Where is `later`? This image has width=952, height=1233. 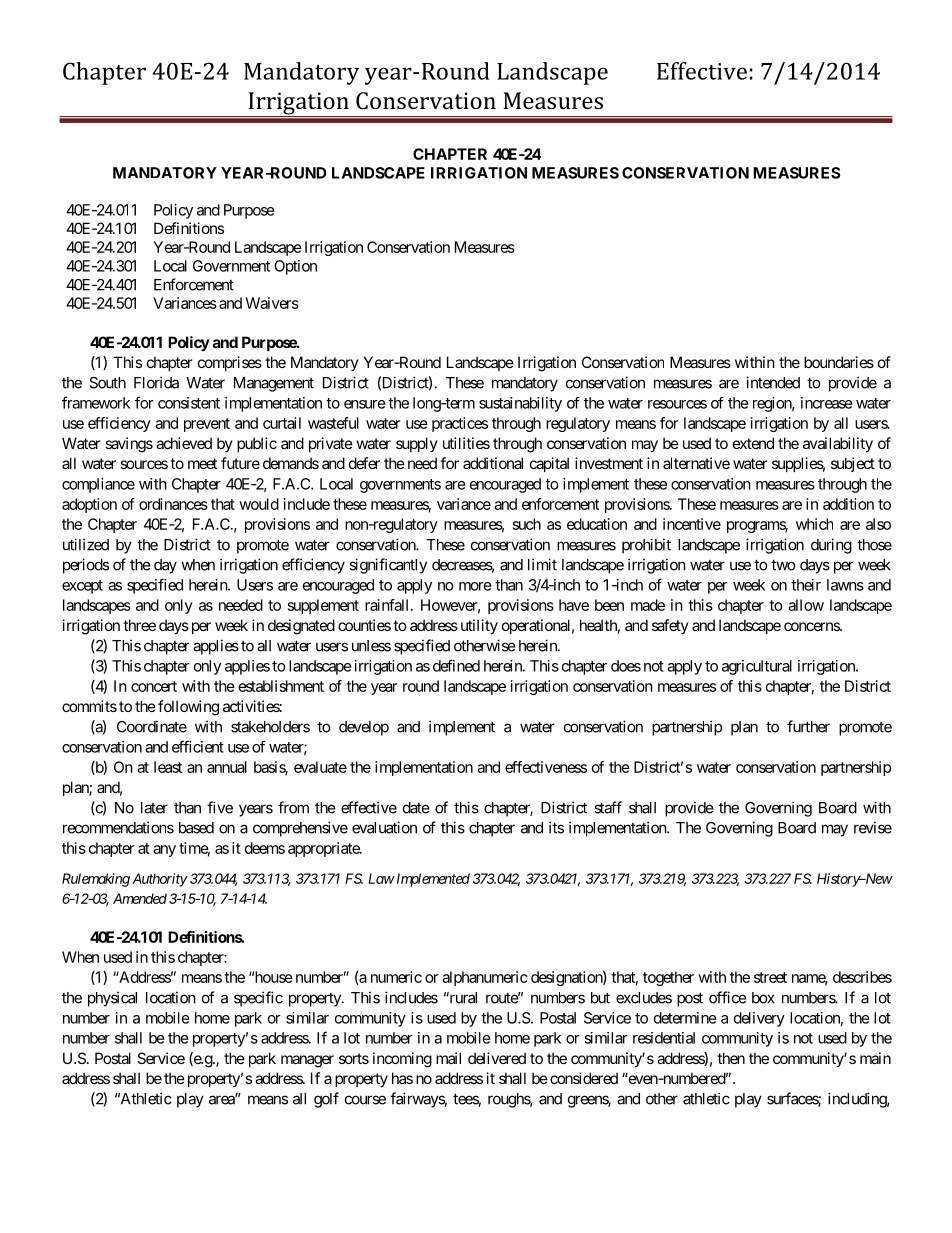
later is located at coordinates (154, 808).
